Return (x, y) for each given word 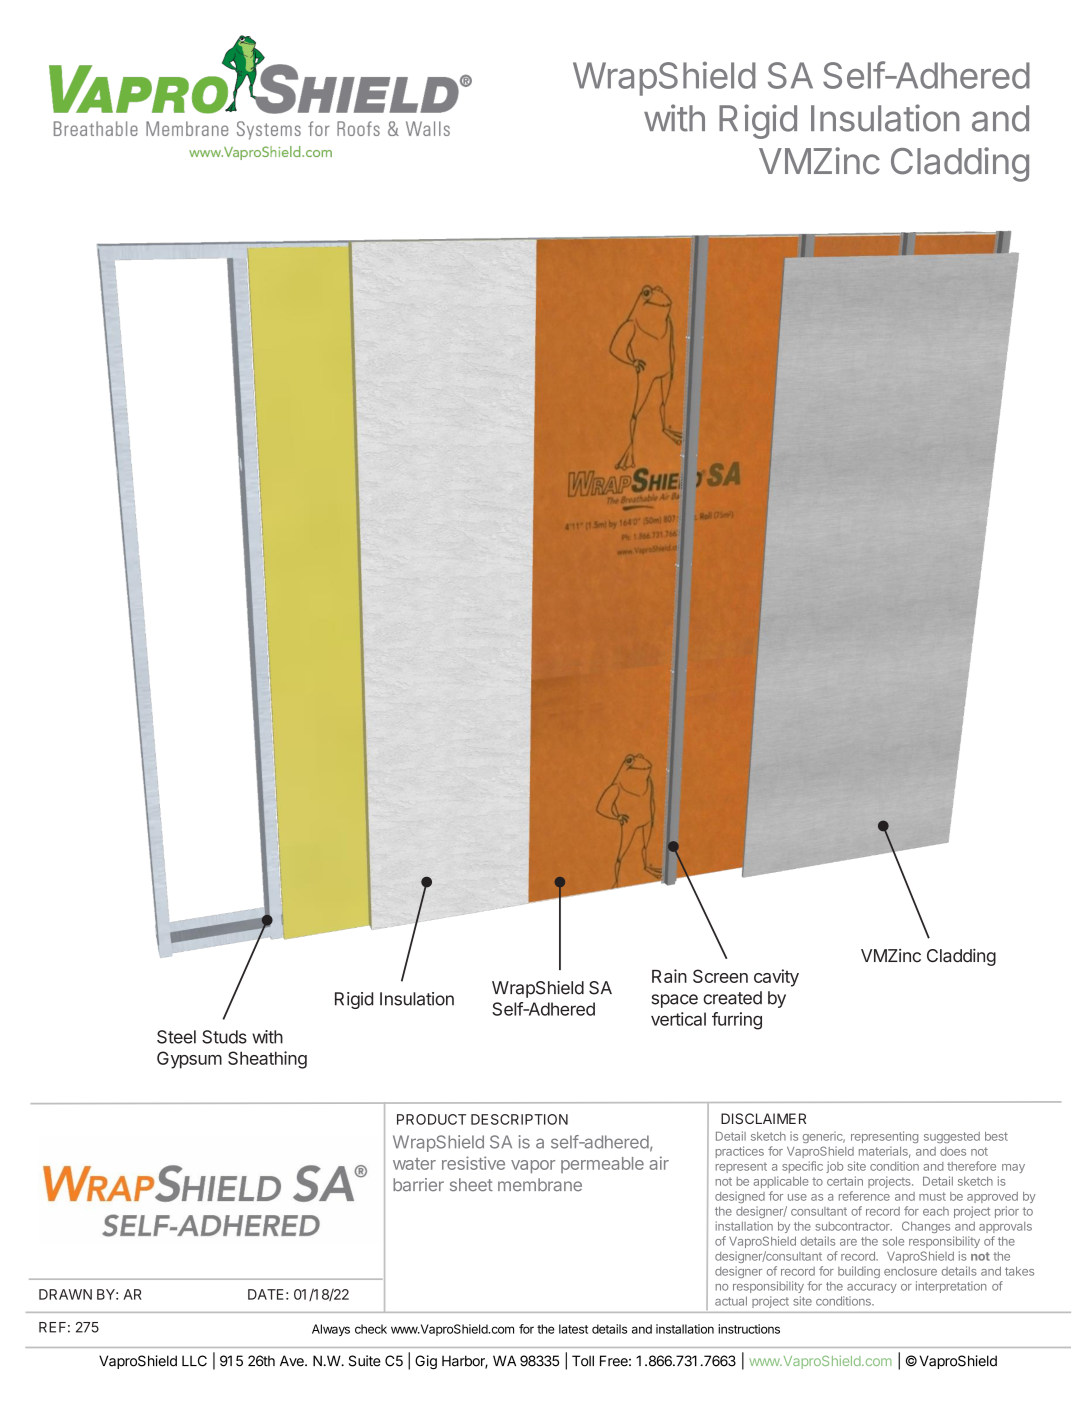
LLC (194, 1361)
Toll (583, 1361)
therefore (971, 1166)
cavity (776, 978)
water (414, 1164)
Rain (669, 976)
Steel (176, 1037)
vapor (533, 1166)
